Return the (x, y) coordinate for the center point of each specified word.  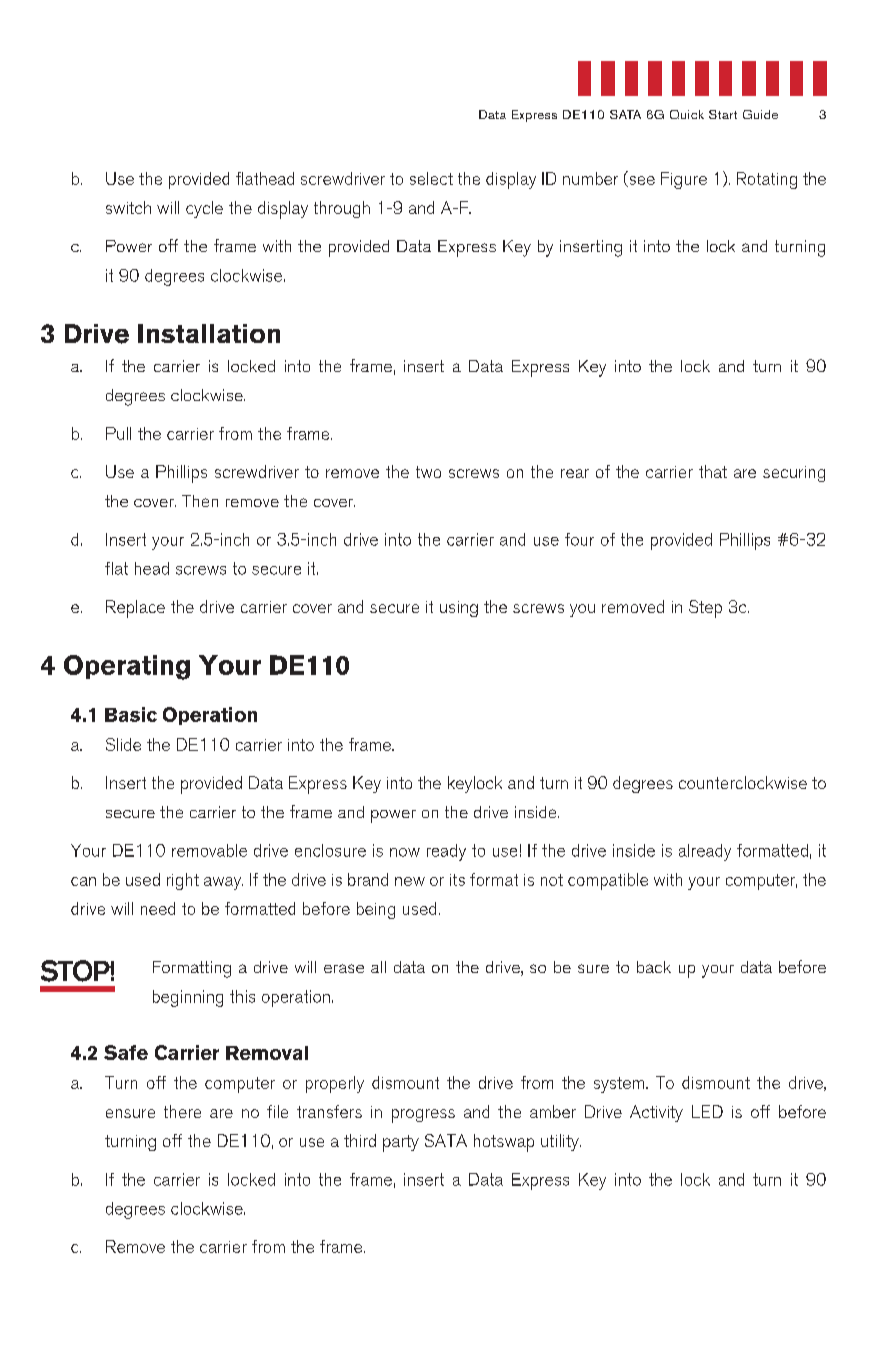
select (431, 178)
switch (128, 207)
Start (723, 114)
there (182, 1111)
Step (705, 609)
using (459, 609)
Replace (135, 609)
